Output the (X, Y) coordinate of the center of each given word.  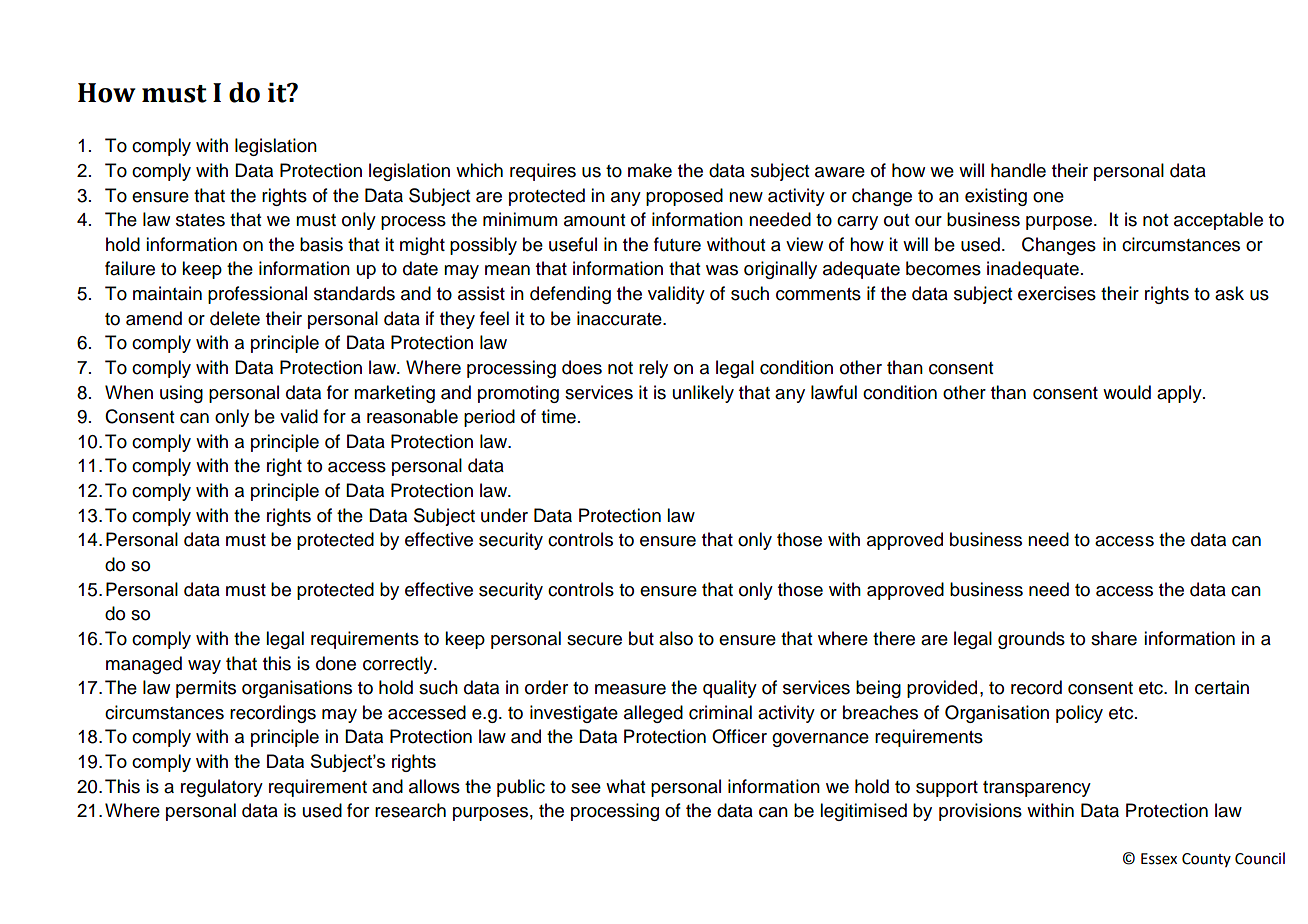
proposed (684, 197)
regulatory (222, 788)
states (200, 220)
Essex (1159, 859)
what (626, 786)
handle (1018, 170)
